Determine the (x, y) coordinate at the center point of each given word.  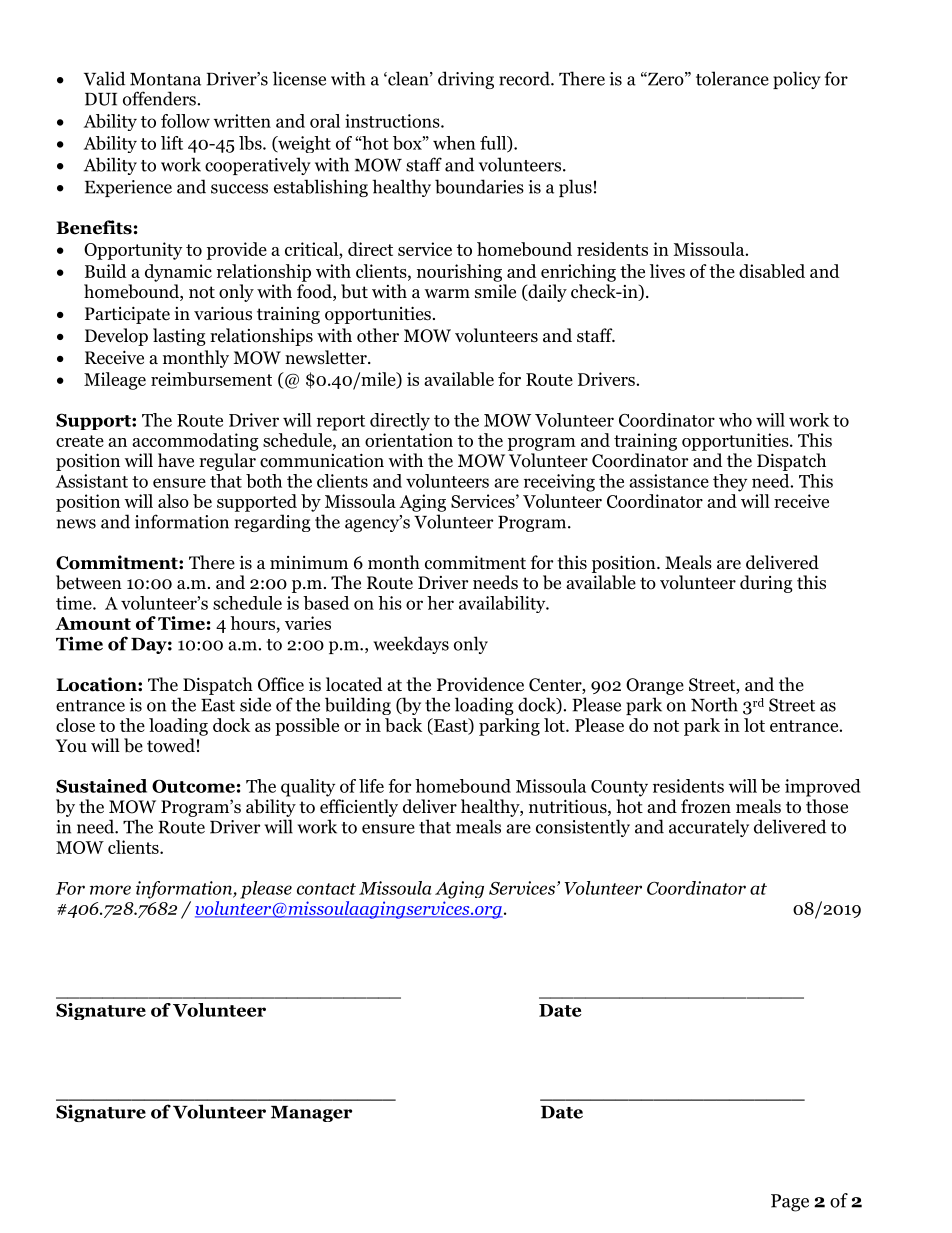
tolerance (732, 78)
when (454, 143)
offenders (159, 98)
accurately (709, 828)
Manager (311, 1114)
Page (790, 1203)
